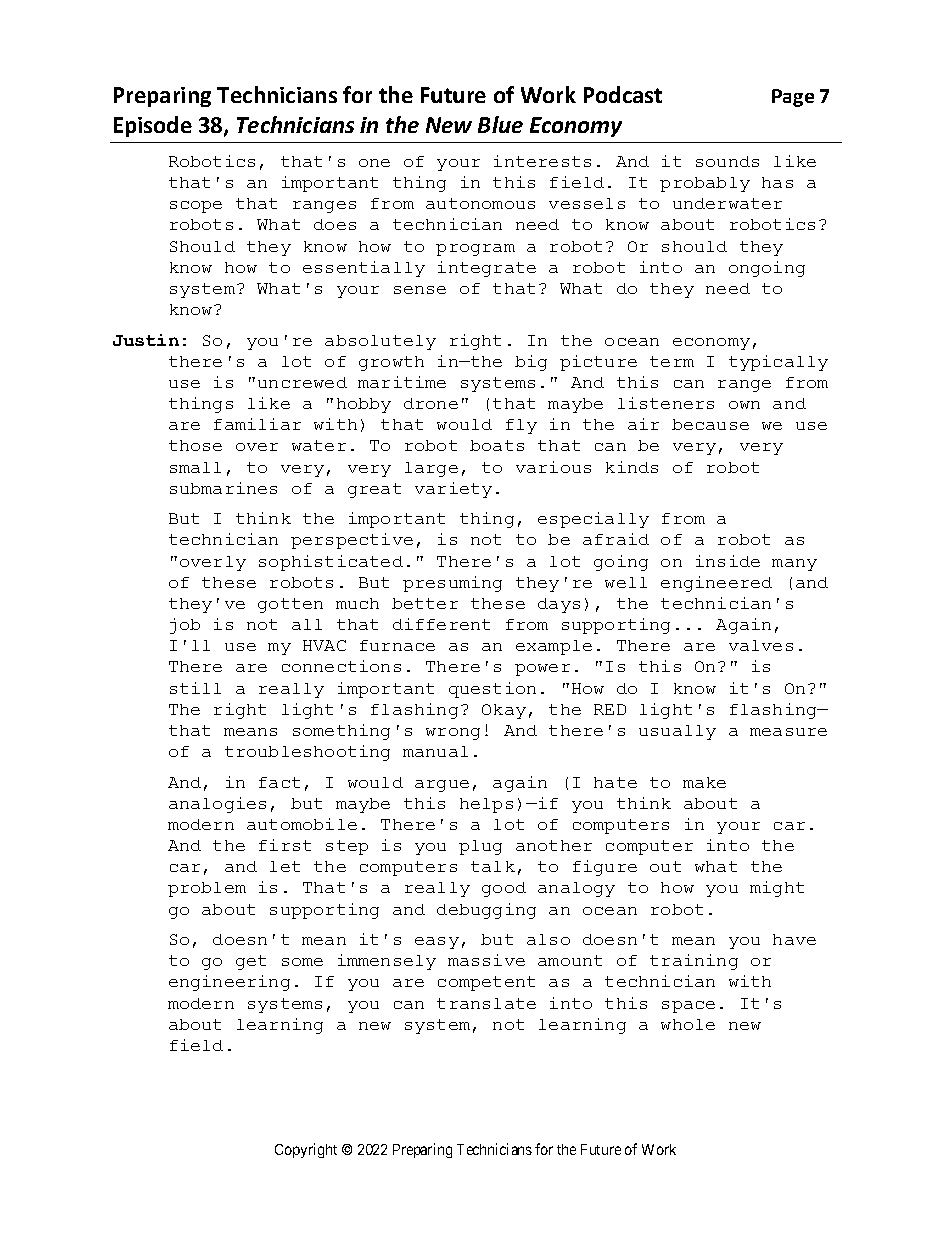  I want to click on presuming, so click(452, 584).
